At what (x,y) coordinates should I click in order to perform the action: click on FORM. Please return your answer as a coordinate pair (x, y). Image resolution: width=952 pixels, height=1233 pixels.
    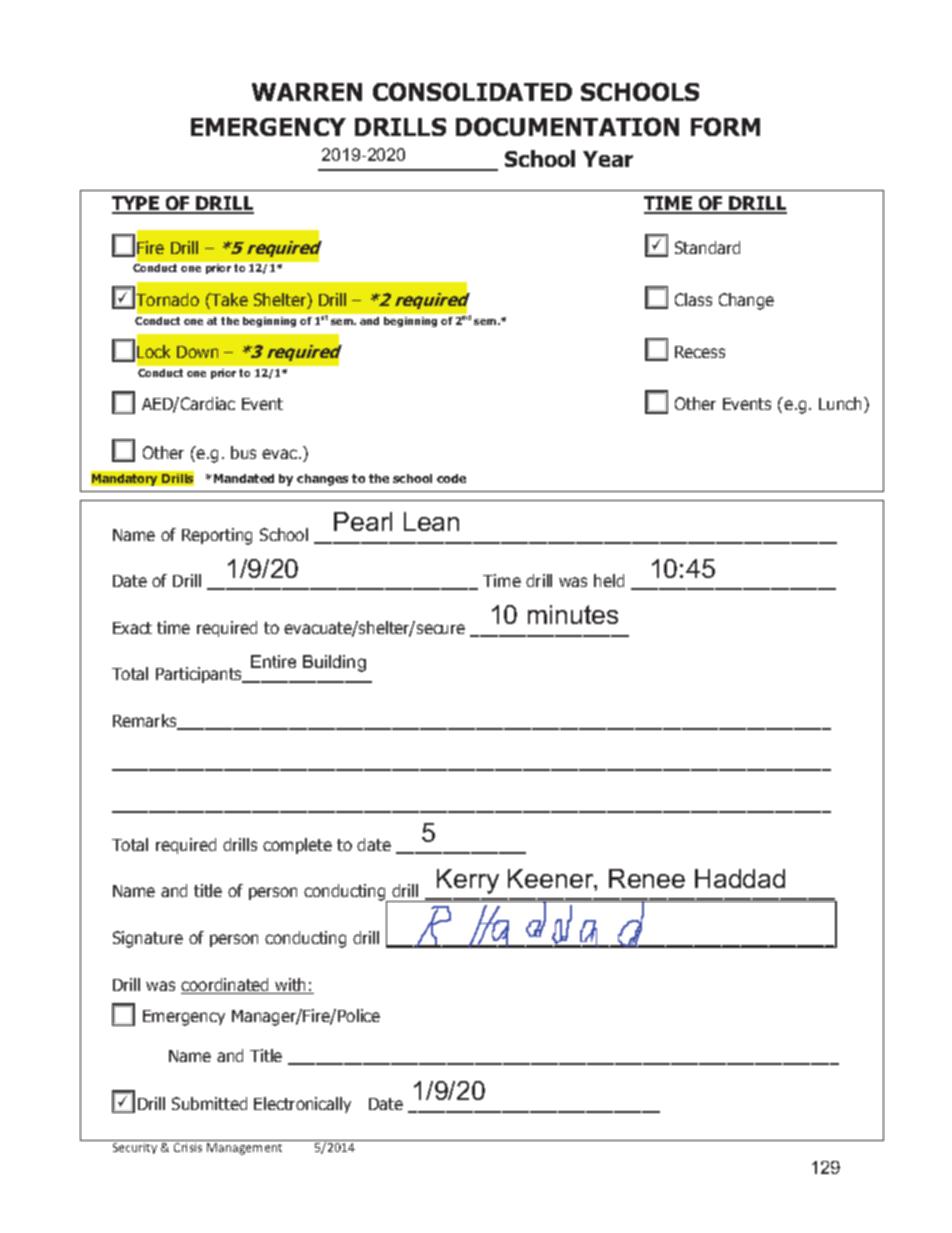
    Looking at the image, I should click on (725, 126).
